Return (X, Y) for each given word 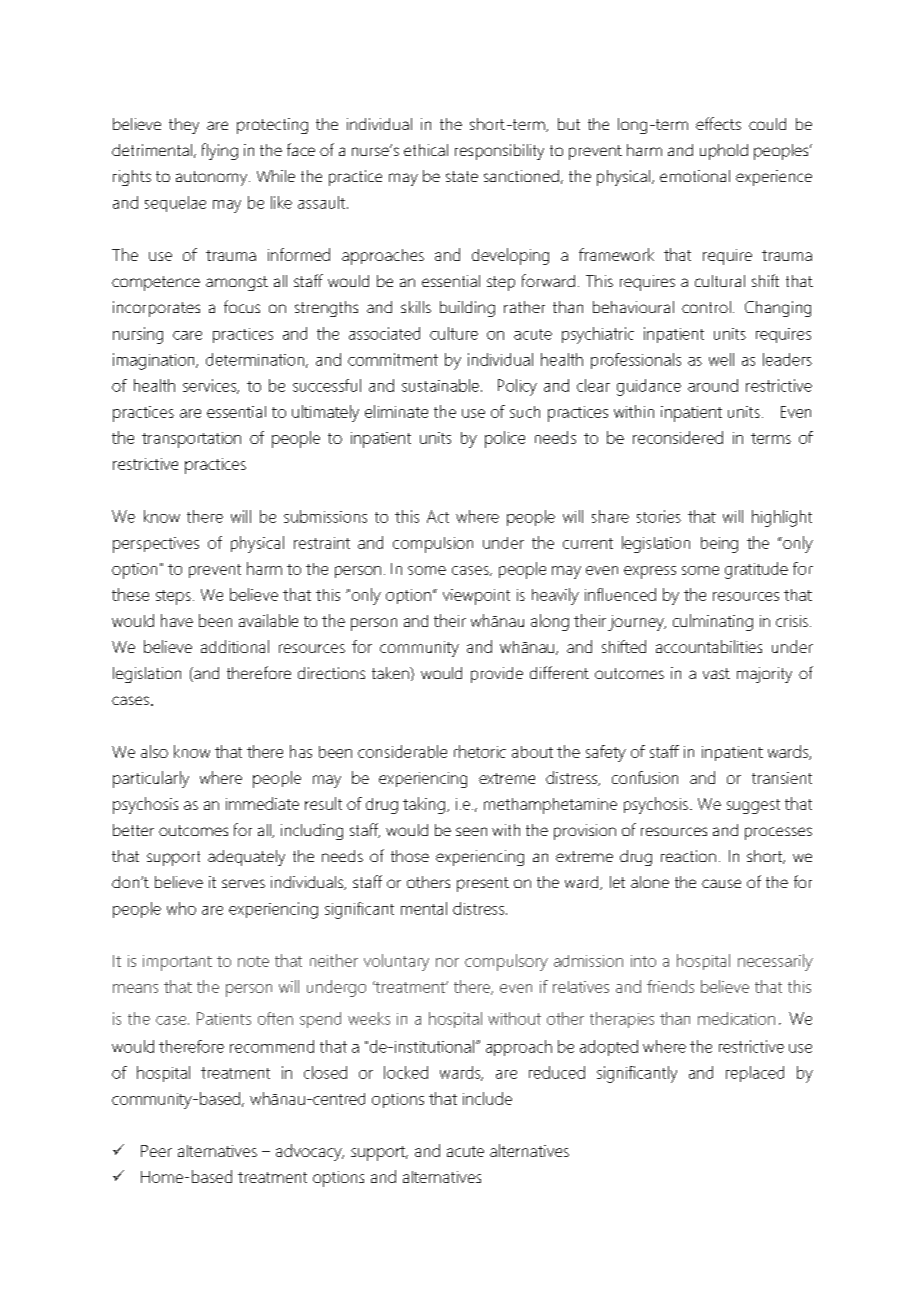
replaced (755, 1074)
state (462, 176)
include (487, 1098)
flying (220, 151)
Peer (156, 1151)
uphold (724, 152)
